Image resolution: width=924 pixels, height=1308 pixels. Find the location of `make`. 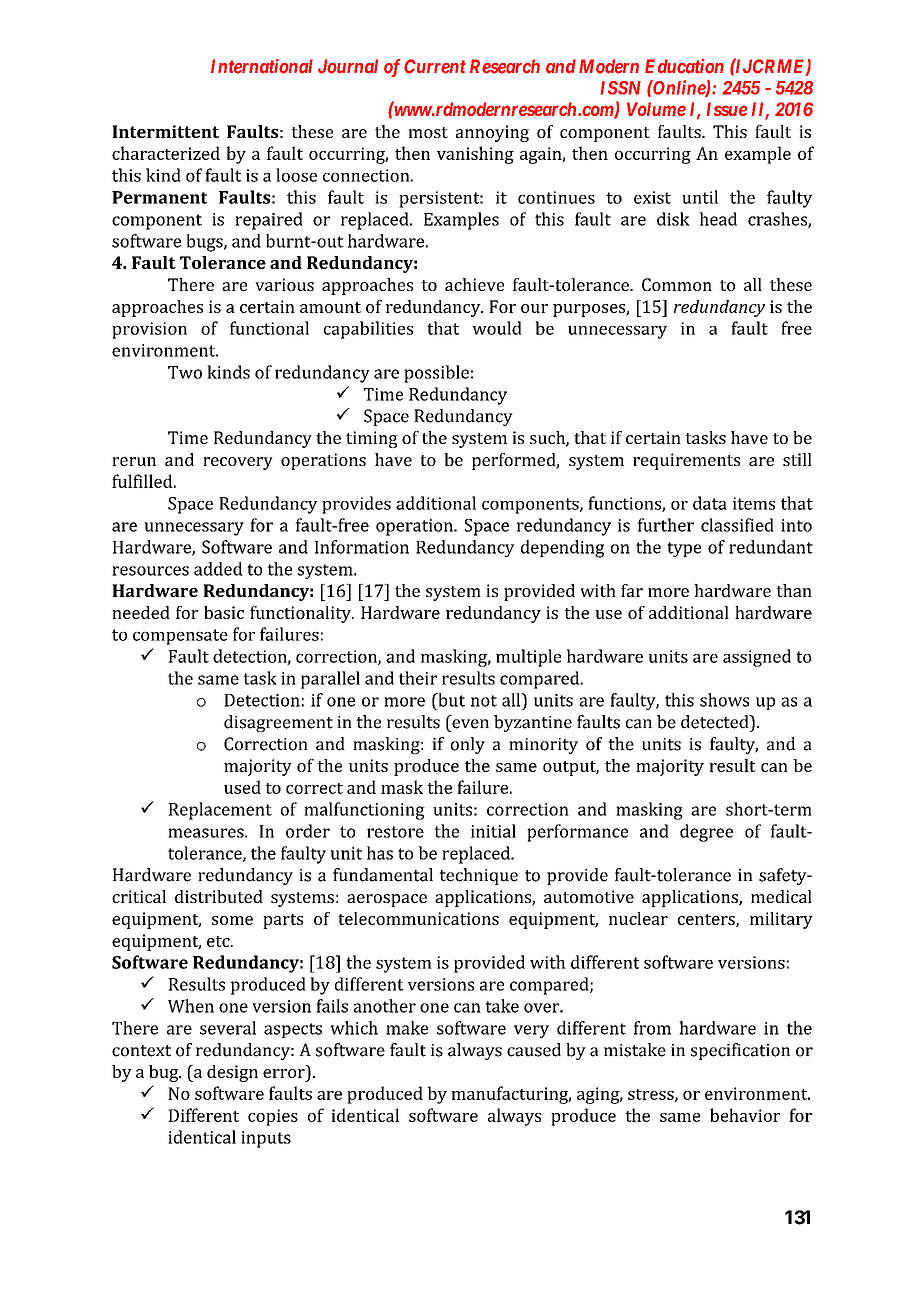

make is located at coordinates (407, 1028).
